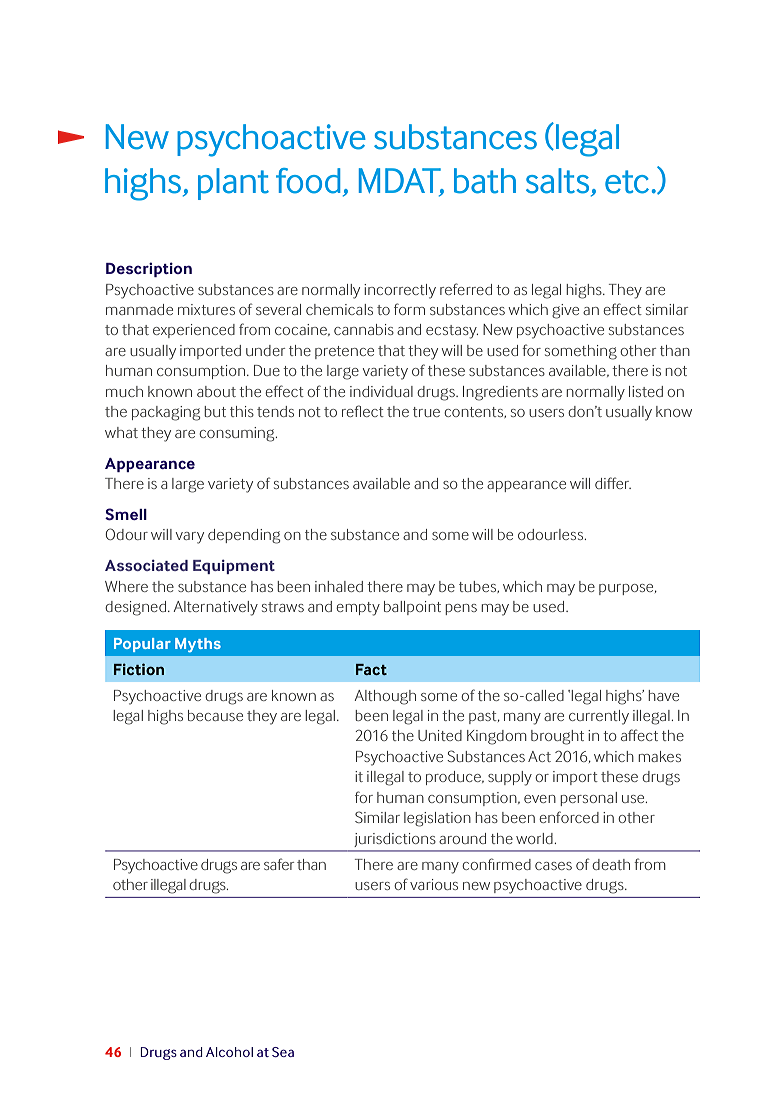 This screenshot has height=1105, width=779. Describe the element at coordinates (611, 864) in the screenshot. I see `death` at that location.
